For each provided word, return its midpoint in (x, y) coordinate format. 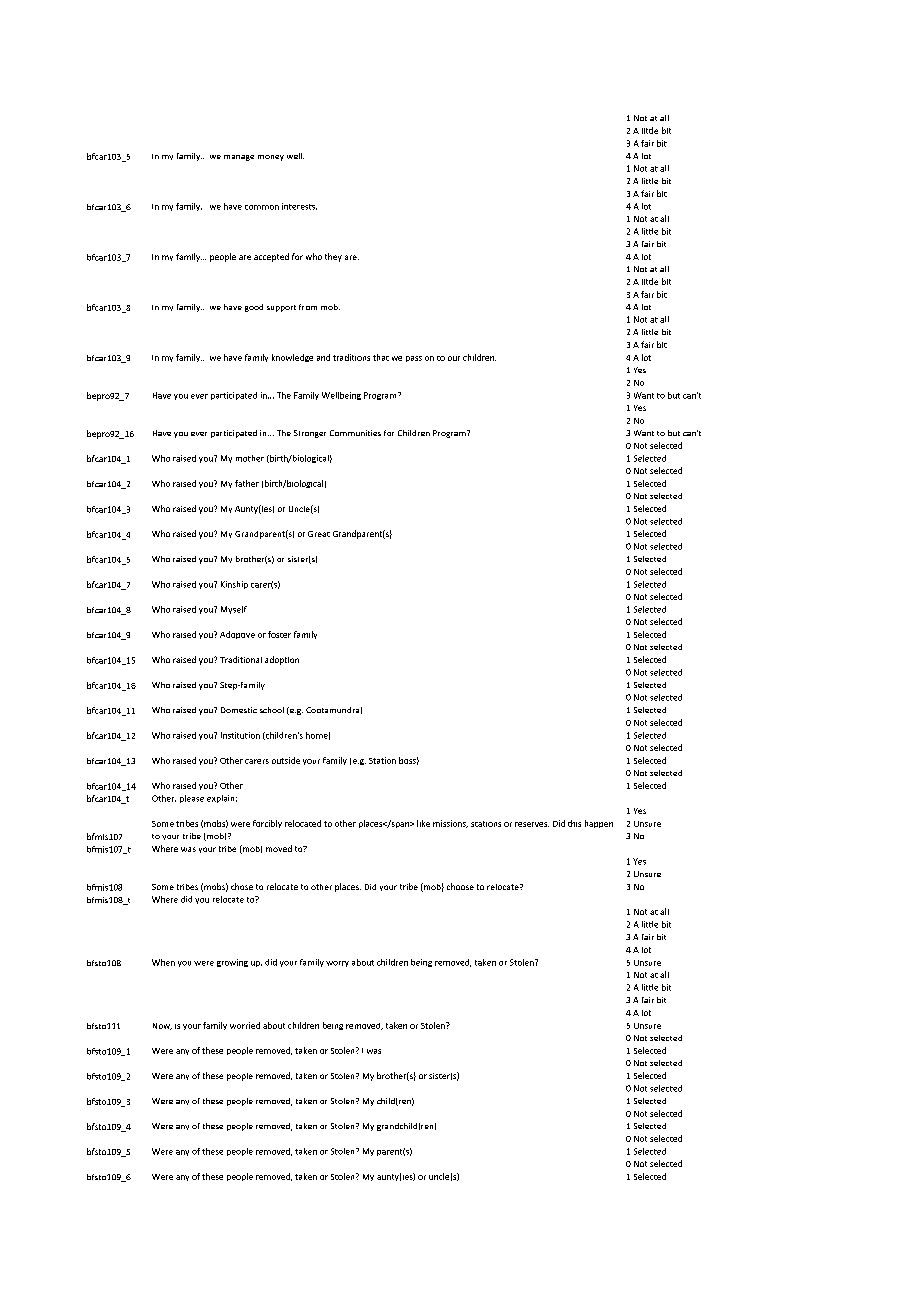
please (192, 799)
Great (319, 534)
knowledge (292, 358)
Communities (355, 433)
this (574, 823)
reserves (532, 824)
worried (245, 1025)
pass (414, 359)
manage (239, 158)
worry (337, 964)
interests (299, 206)
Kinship (234, 585)
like (423, 823)
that (381, 357)
